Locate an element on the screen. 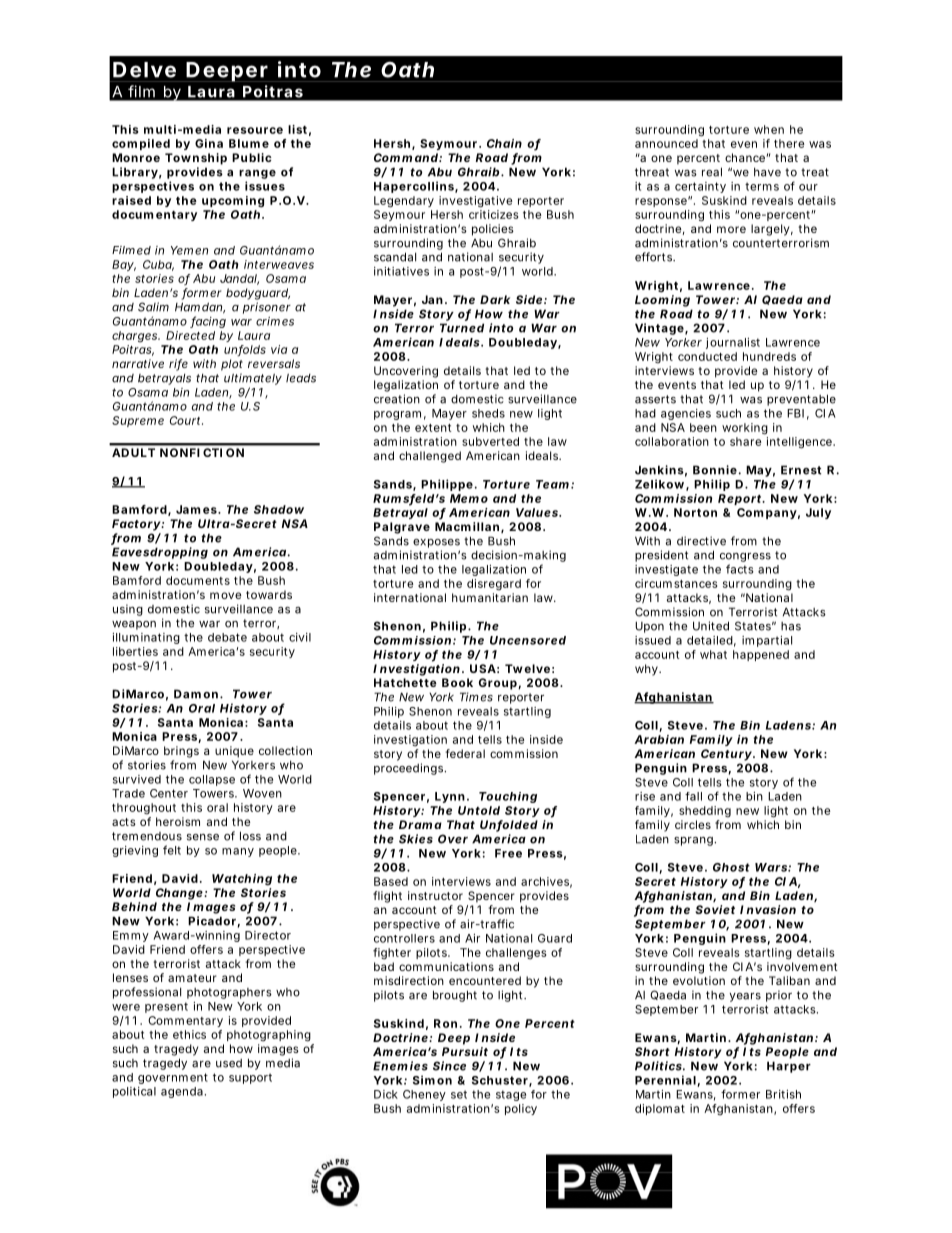  used is located at coordinates (229, 1063).
